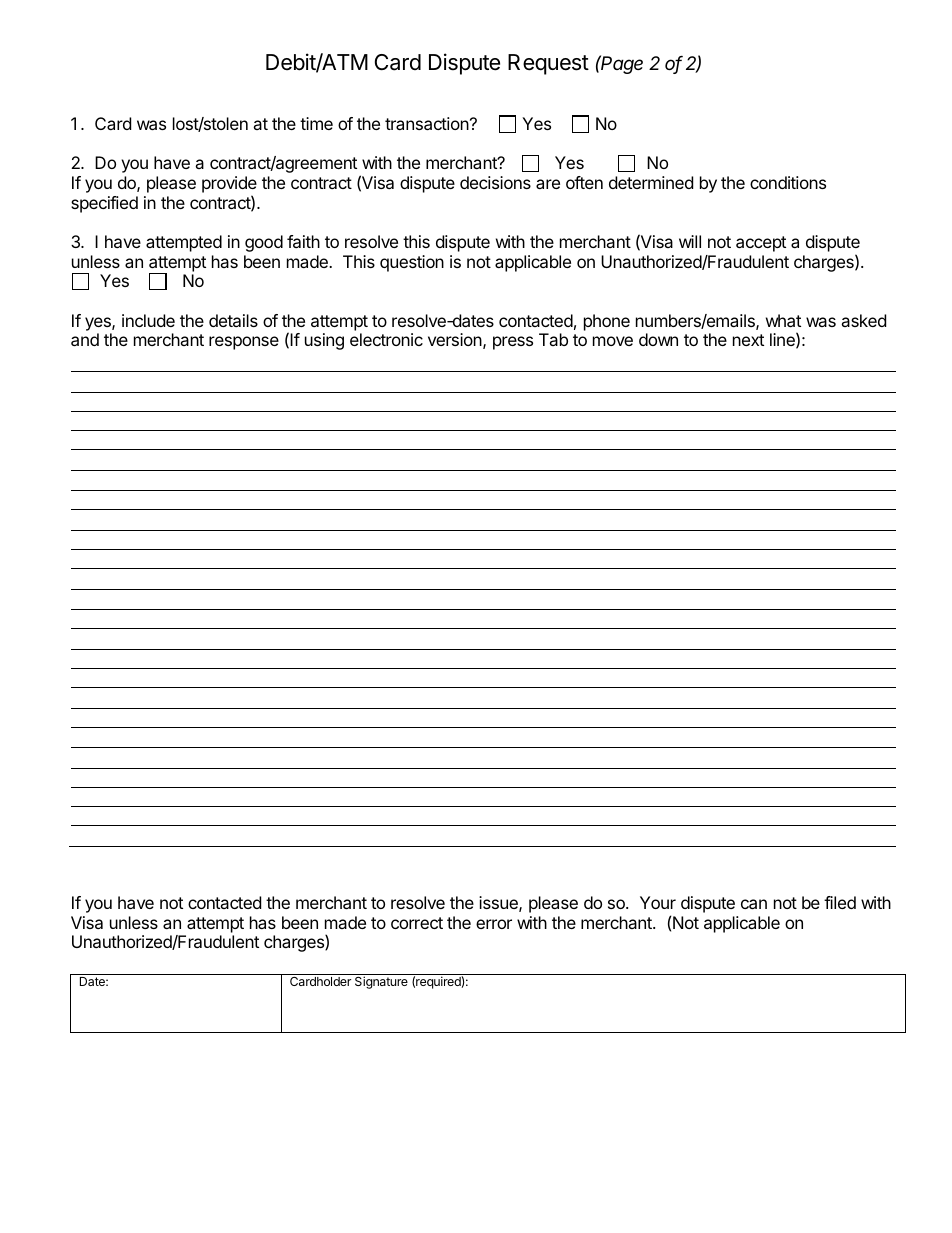  What do you see at coordinates (417, 923) in the page?
I see `correct` at bounding box center [417, 923].
